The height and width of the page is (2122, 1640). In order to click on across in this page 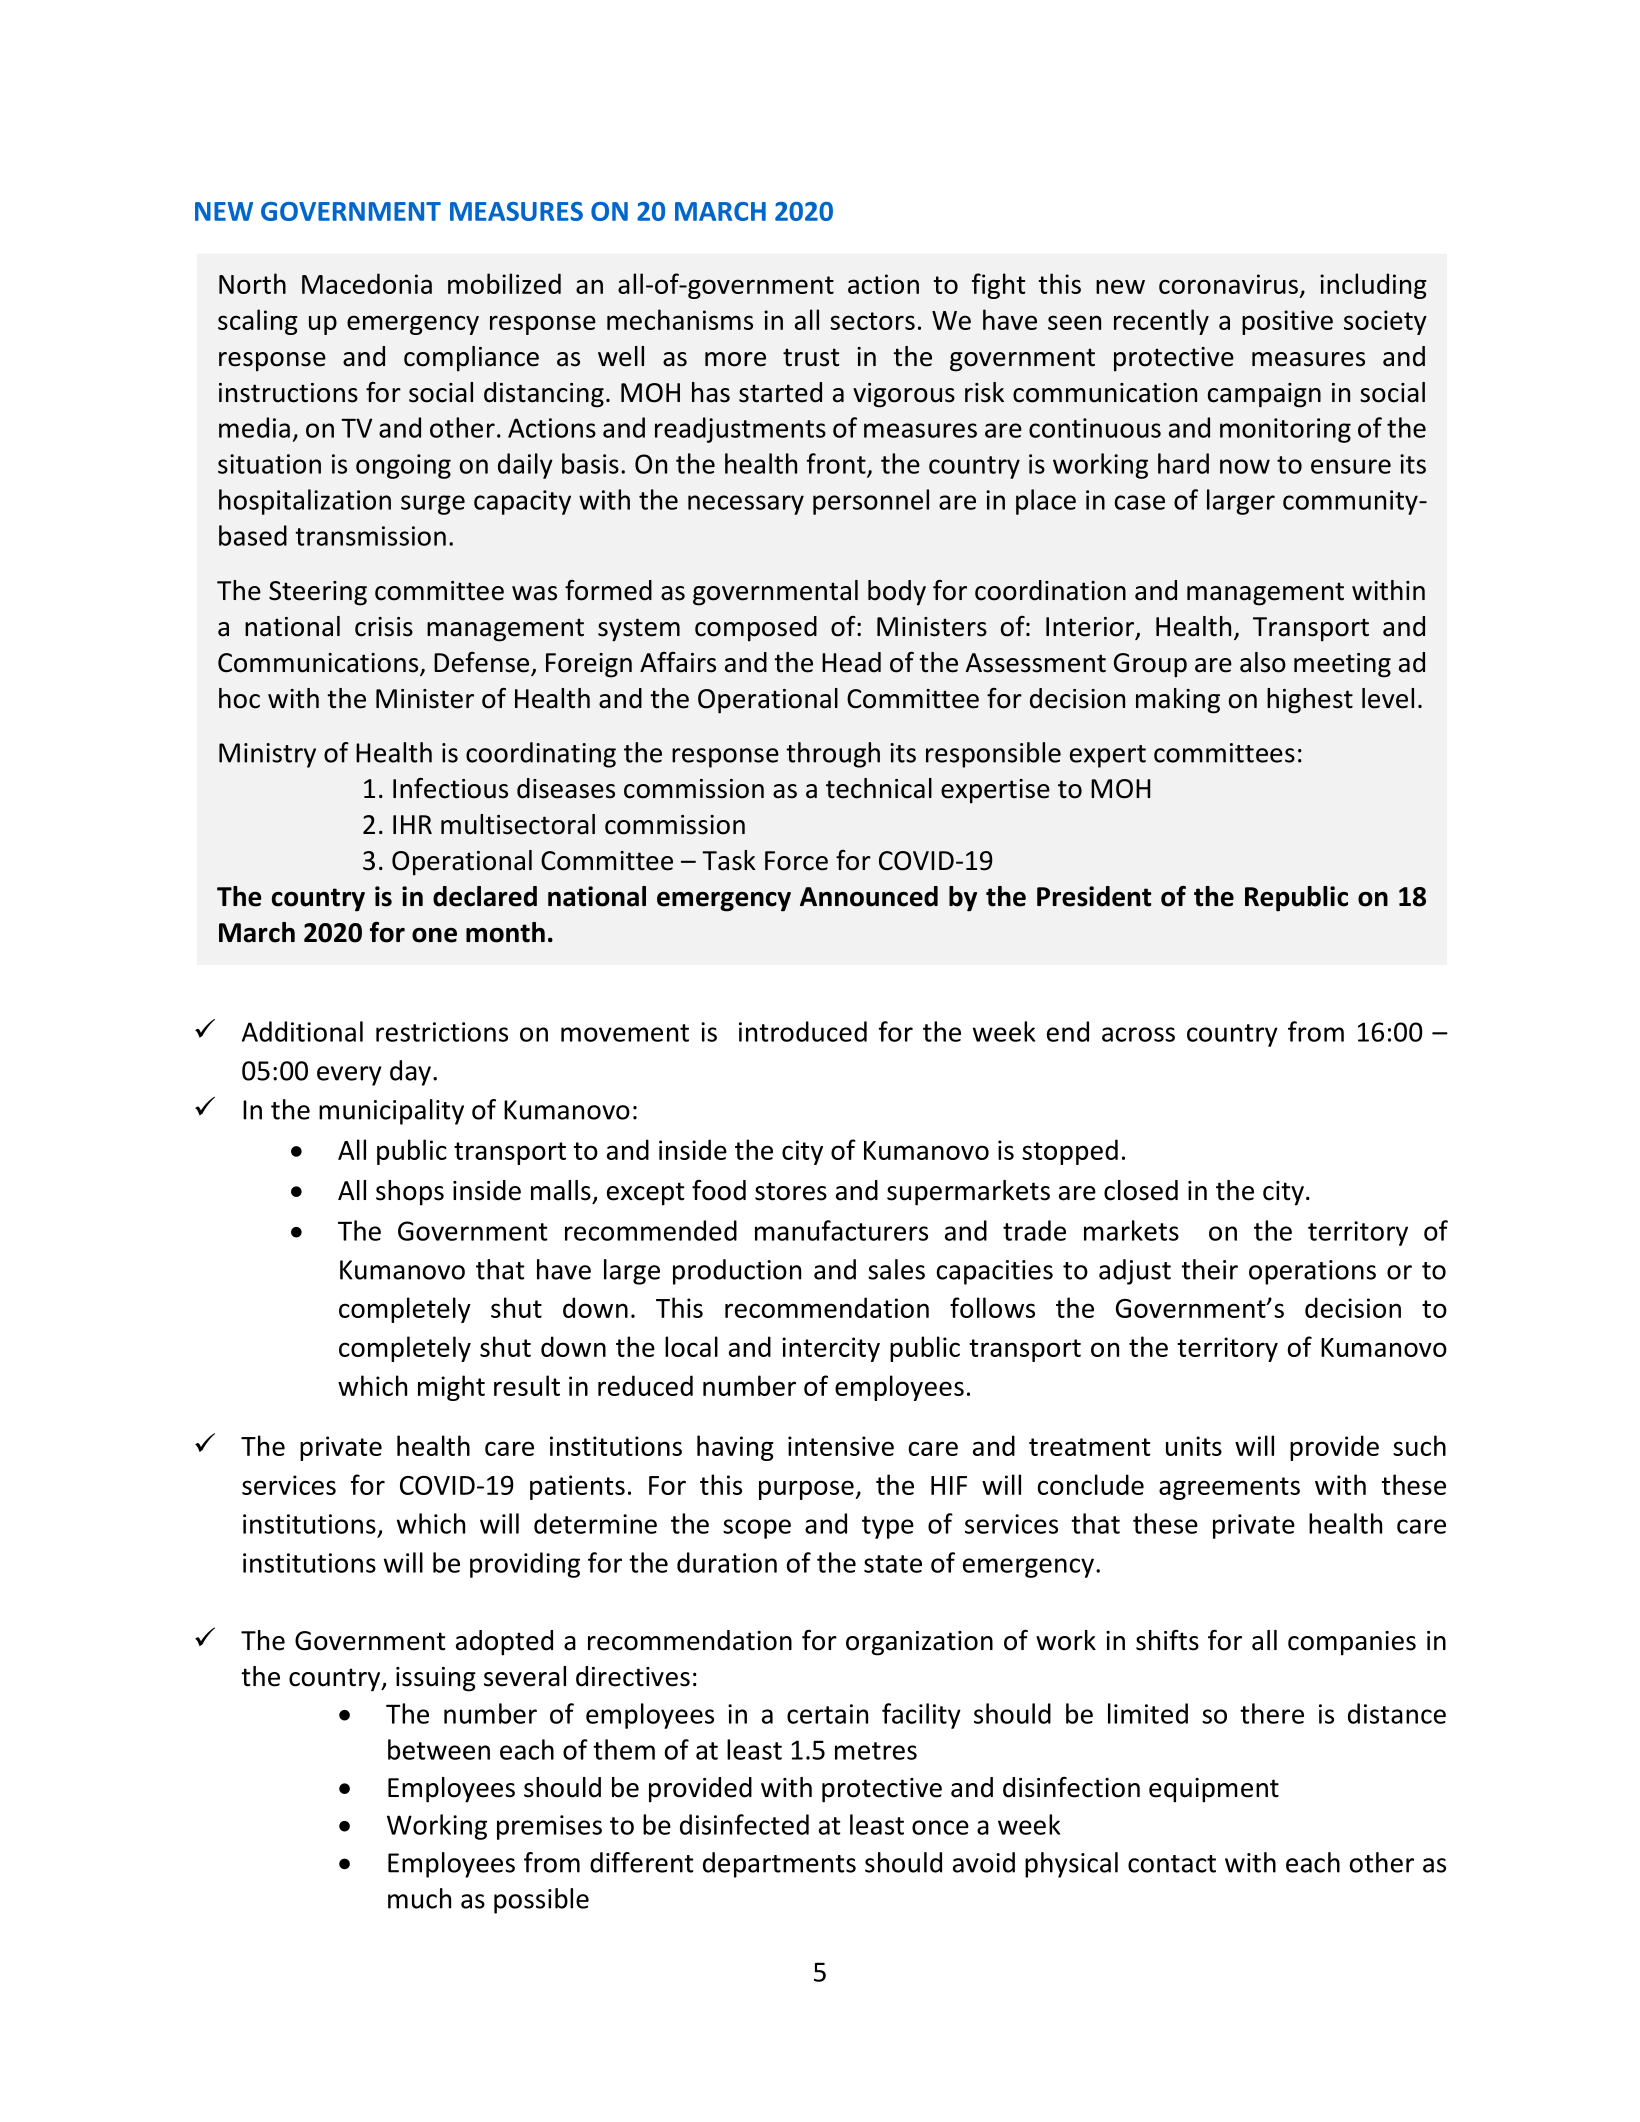, I will do `click(1138, 1034)`.
